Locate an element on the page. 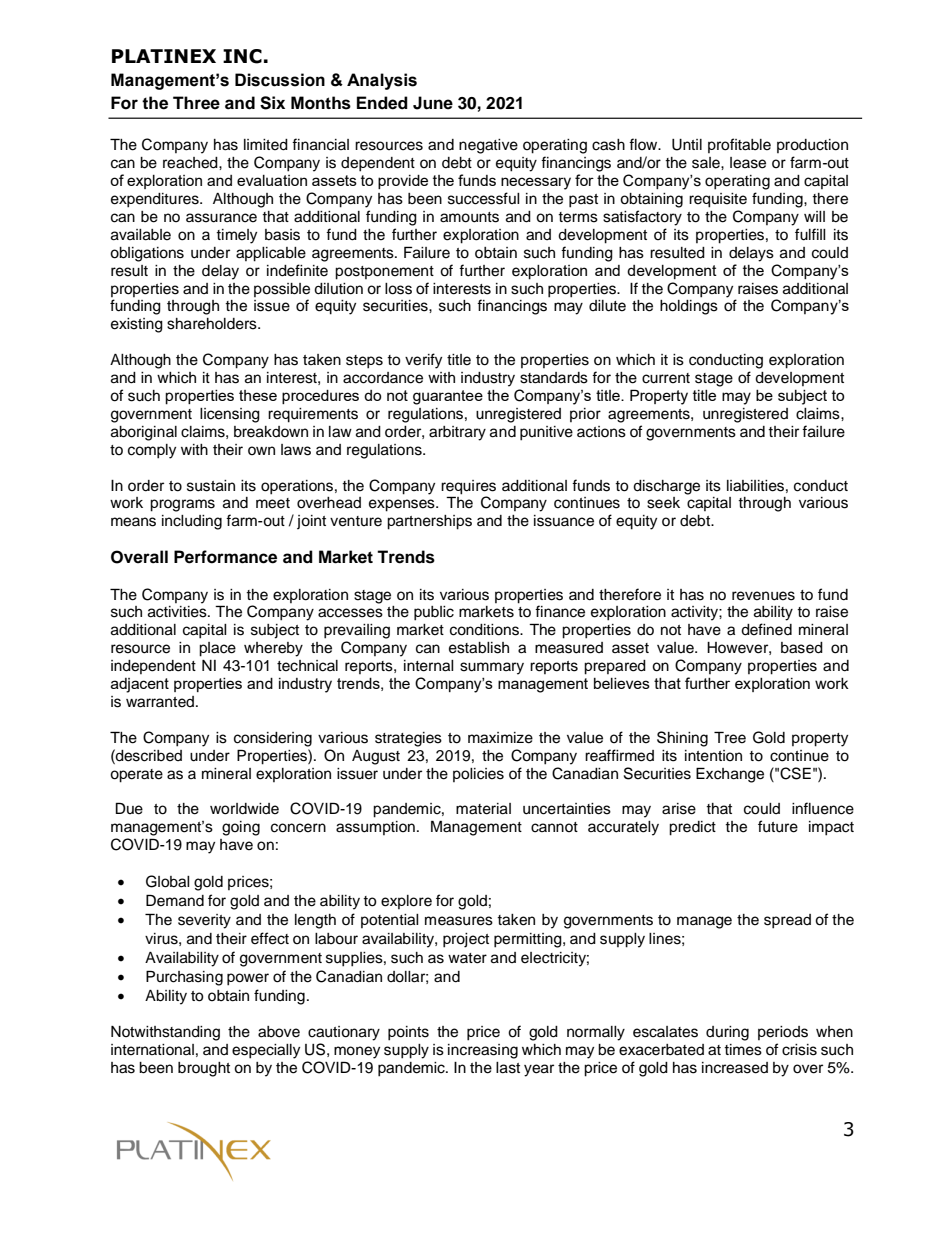  arbitrary is located at coordinates (457, 433).
